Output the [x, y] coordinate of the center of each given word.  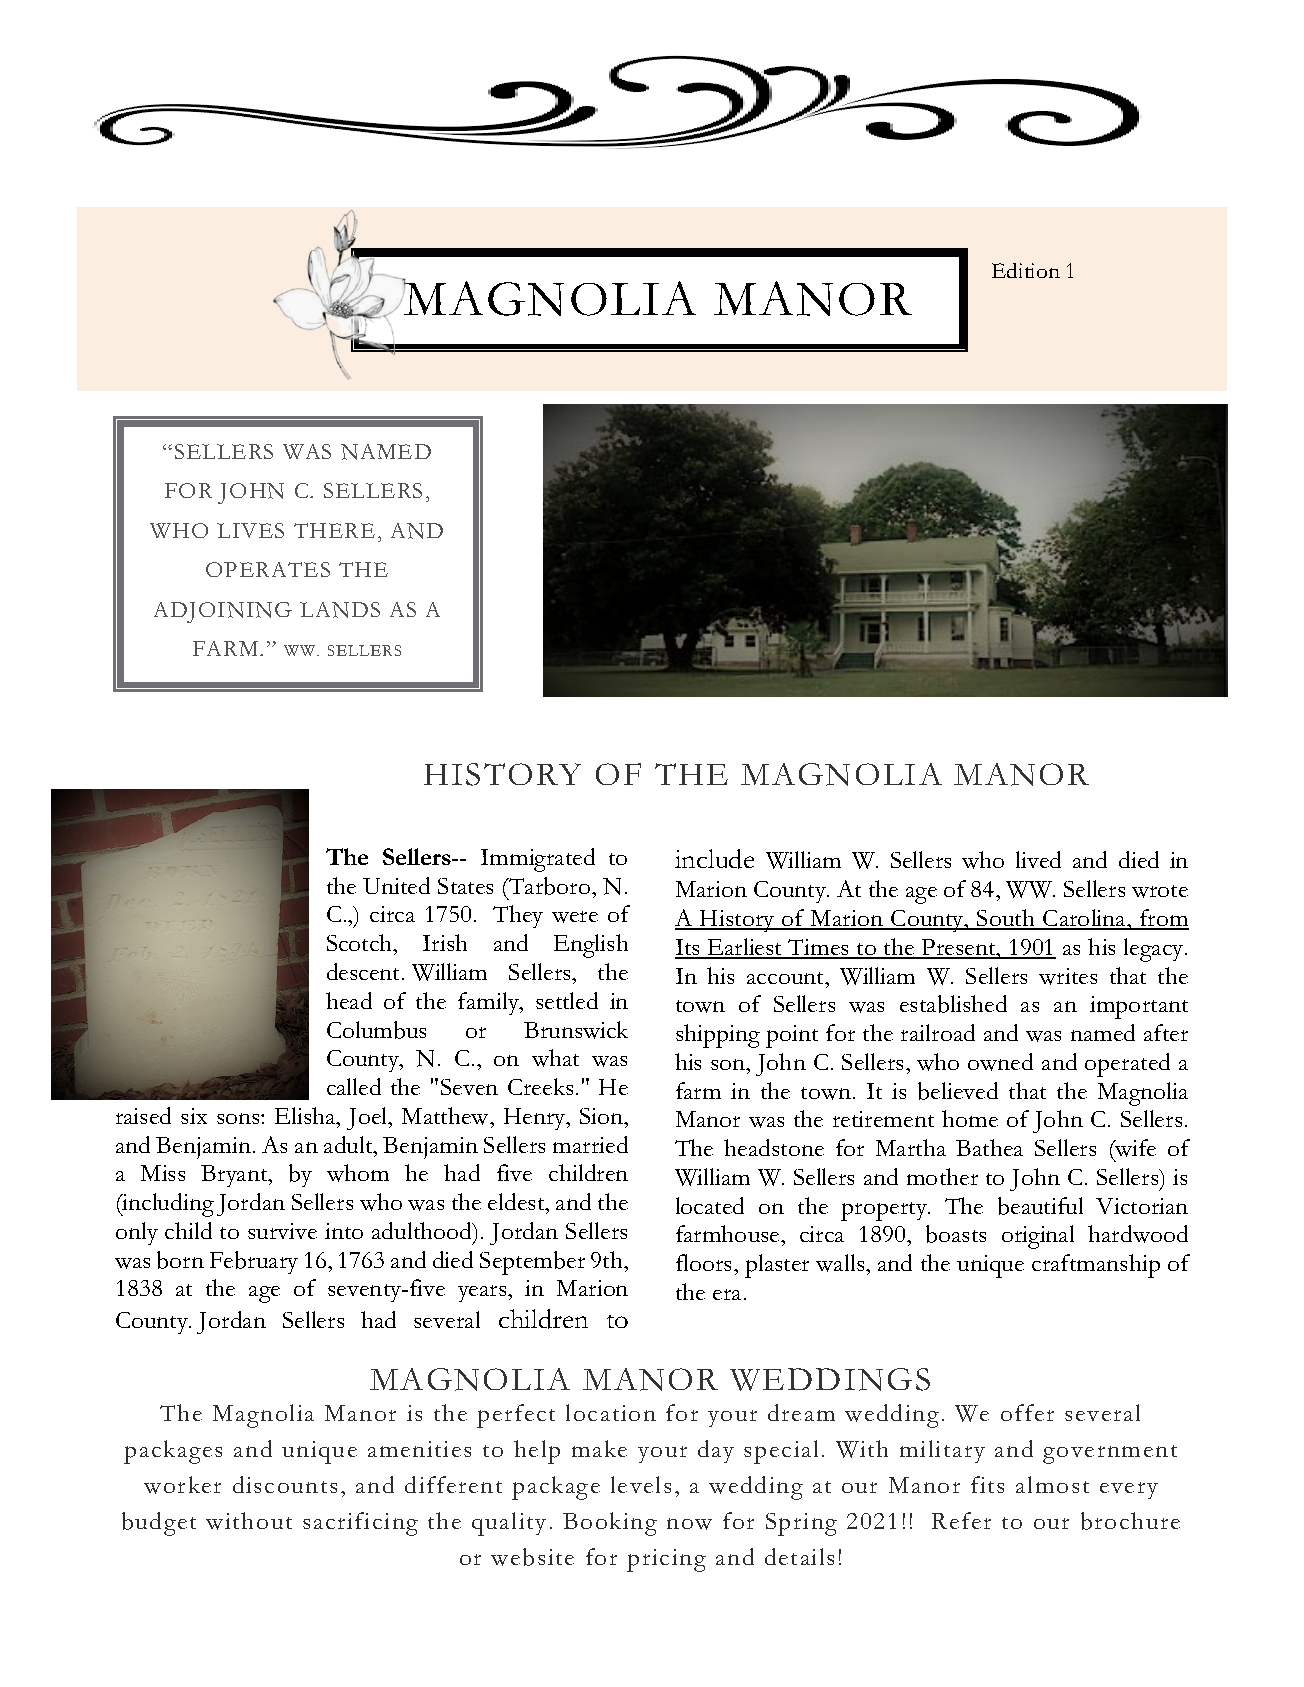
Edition [1026, 270]
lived [1038, 859]
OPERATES [268, 569]
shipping [718, 1036]
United [396, 885]
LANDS [340, 610]
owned [1000, 1062]
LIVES [250, 530]
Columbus [376, 1030]
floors [705, 1262]
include [714, 859]
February [254, 1262]
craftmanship [1096, 1266]
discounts [285, 1484]
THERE [334, 530]
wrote [1160, 891]
